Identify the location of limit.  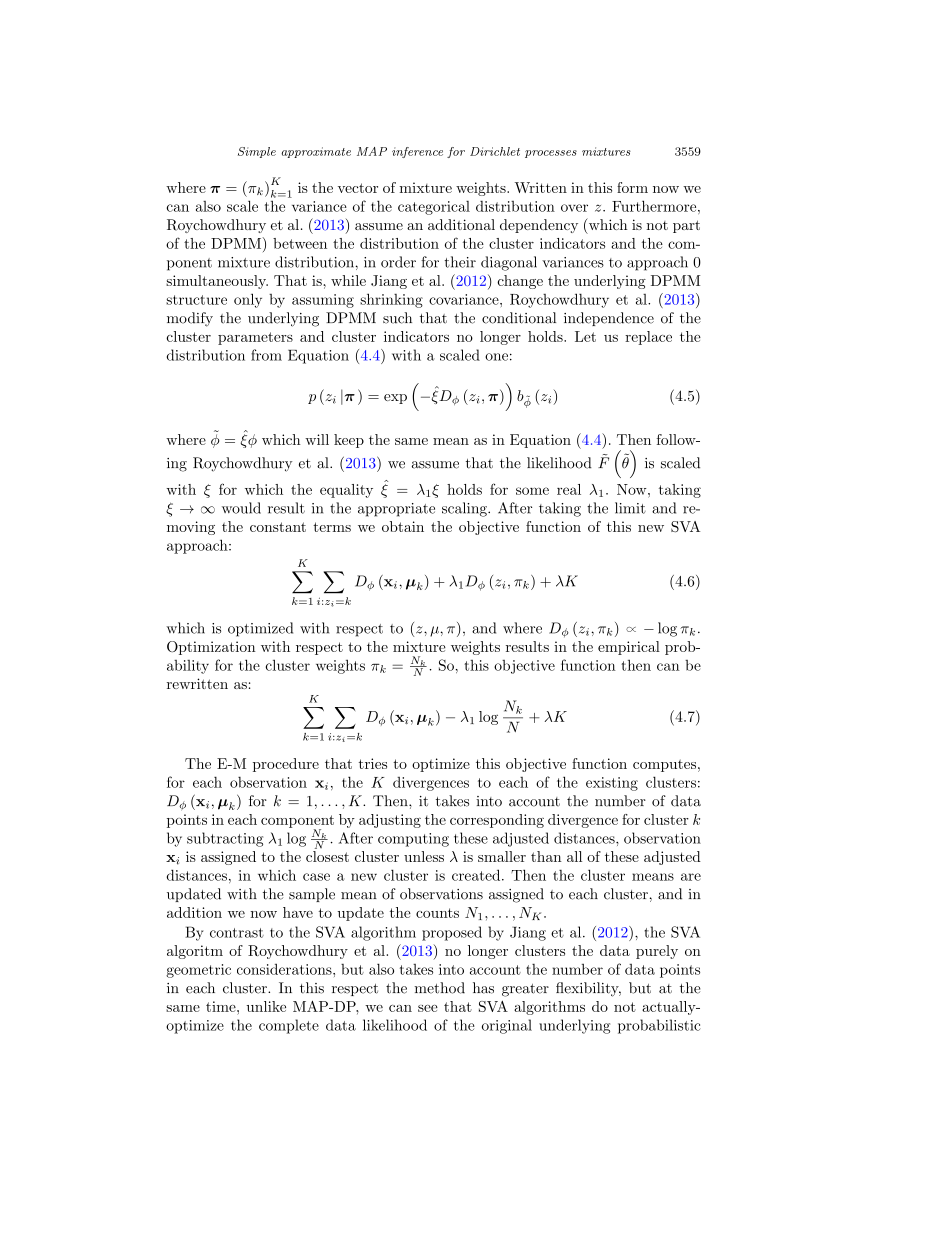
(630, 508).
